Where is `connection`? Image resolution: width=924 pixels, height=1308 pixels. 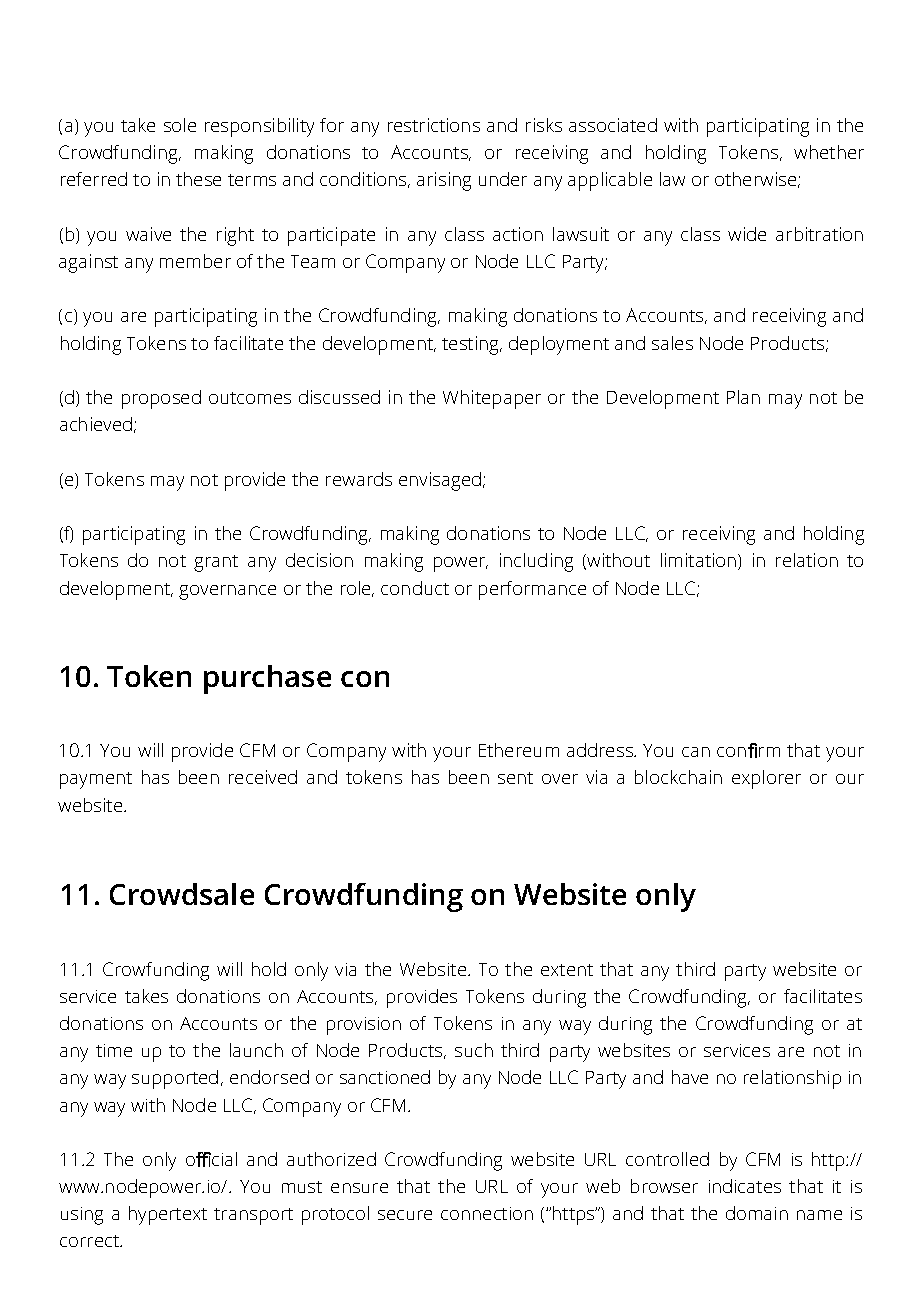
connection is located at coordinates (487, 1213).
